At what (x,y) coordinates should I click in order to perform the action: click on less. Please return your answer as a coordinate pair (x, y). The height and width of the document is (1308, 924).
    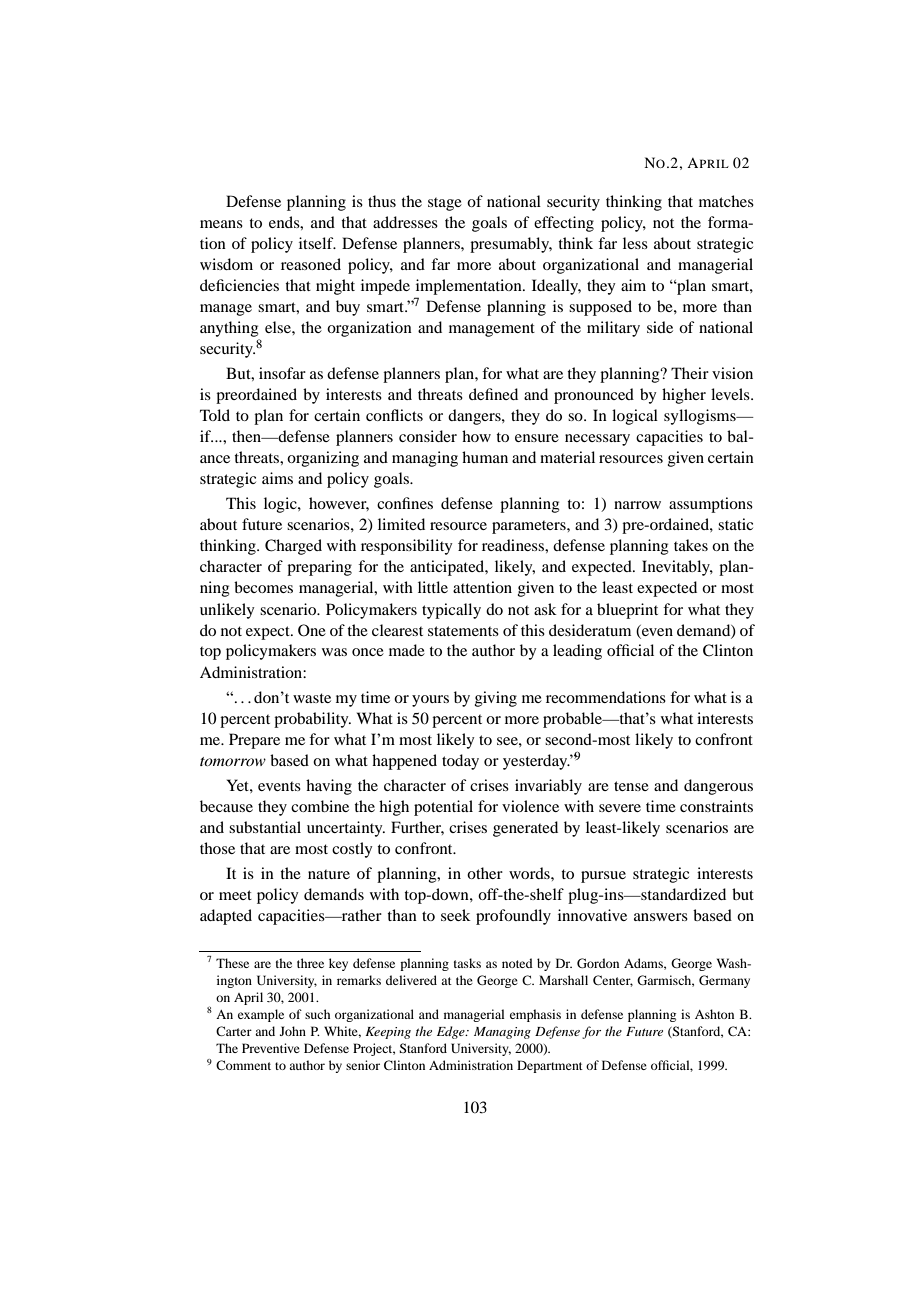
    Looking at the image, I should click on (635, 243).
